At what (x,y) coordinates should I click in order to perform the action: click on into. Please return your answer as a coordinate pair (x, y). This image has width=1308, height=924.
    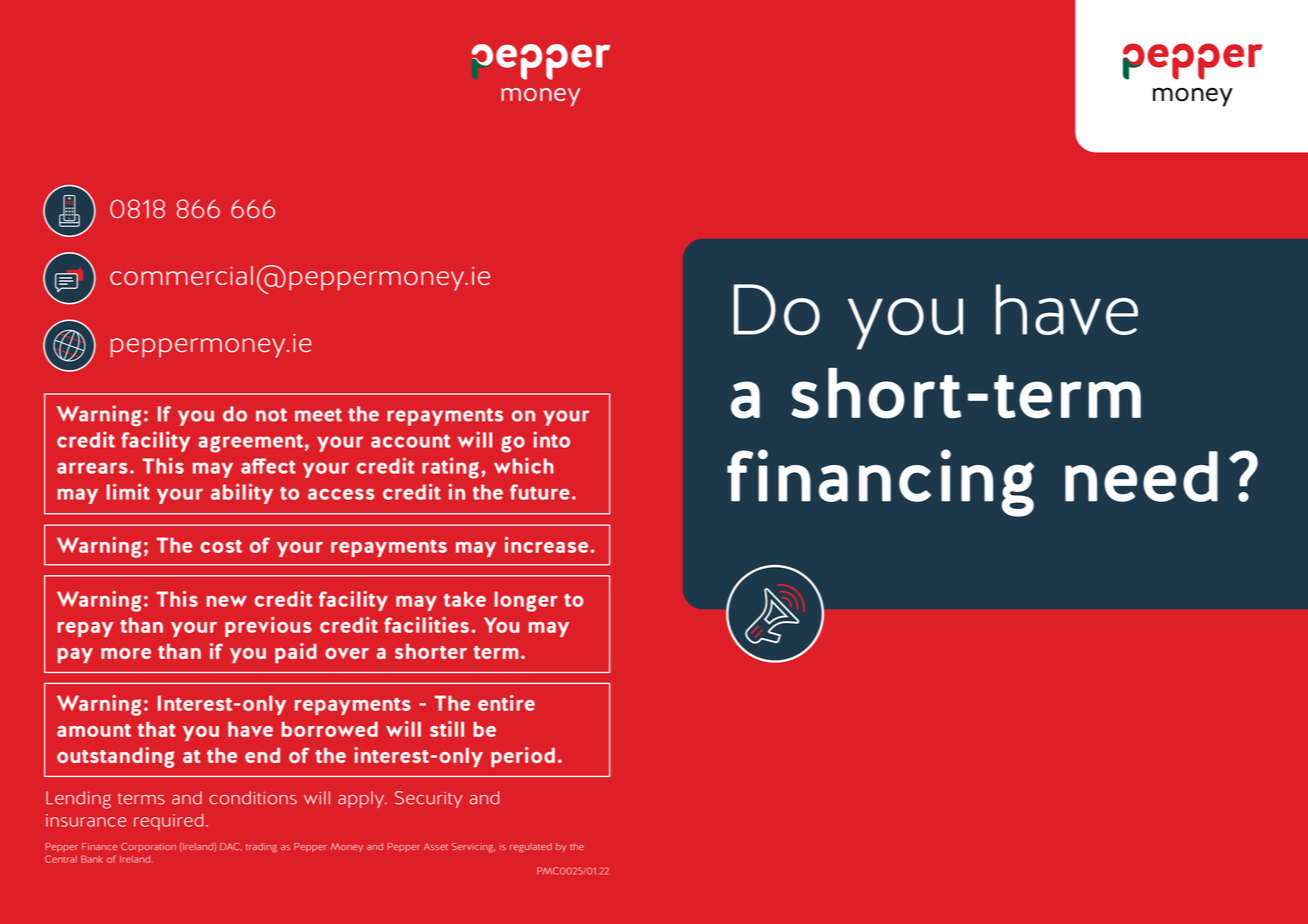
    Looking at the image, I should click on (551, 439).
